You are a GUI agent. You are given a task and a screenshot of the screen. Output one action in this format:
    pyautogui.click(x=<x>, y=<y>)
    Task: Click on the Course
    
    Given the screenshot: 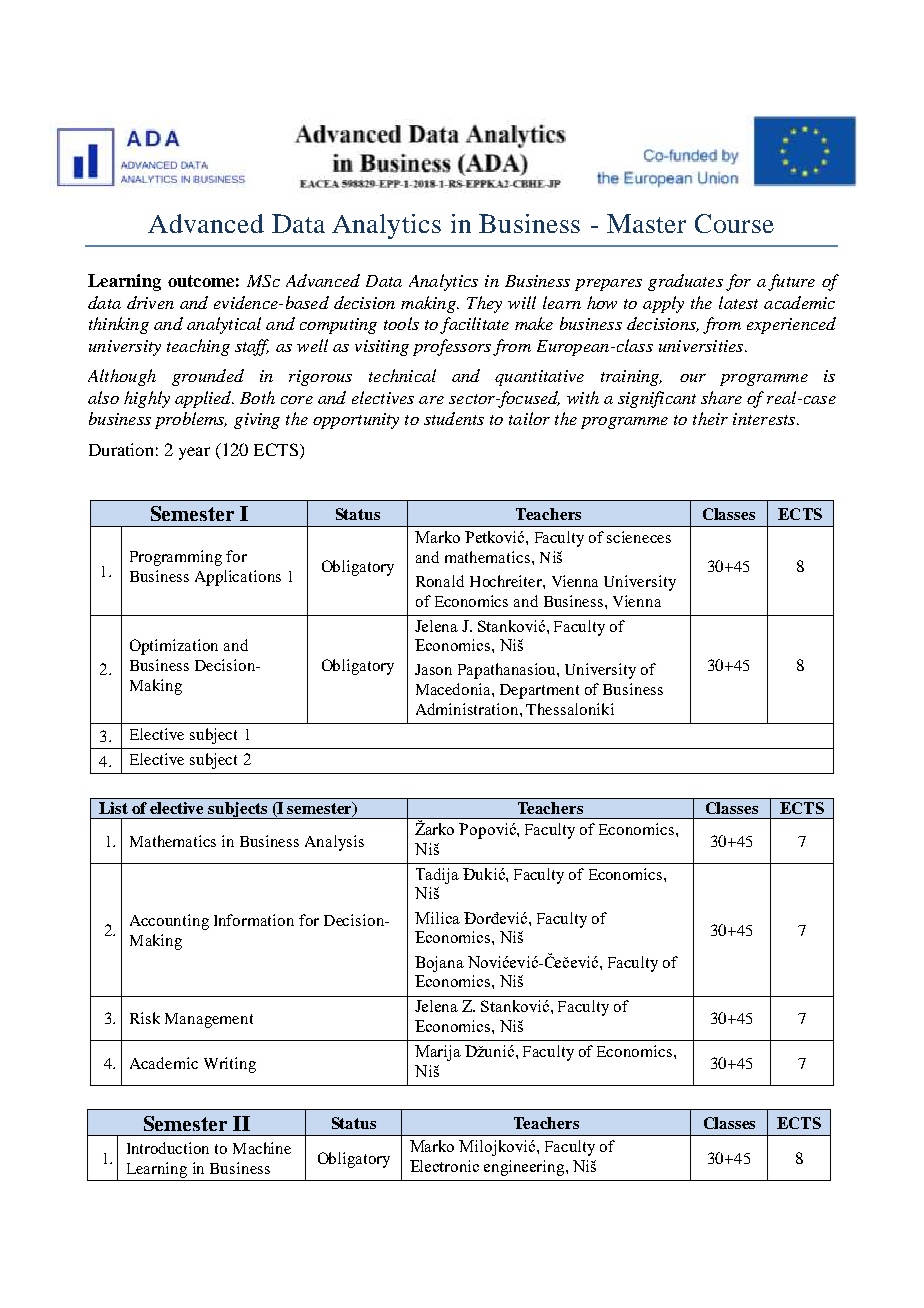 What is the action you would take?
    pyautogui.click(x=734, y=223)
